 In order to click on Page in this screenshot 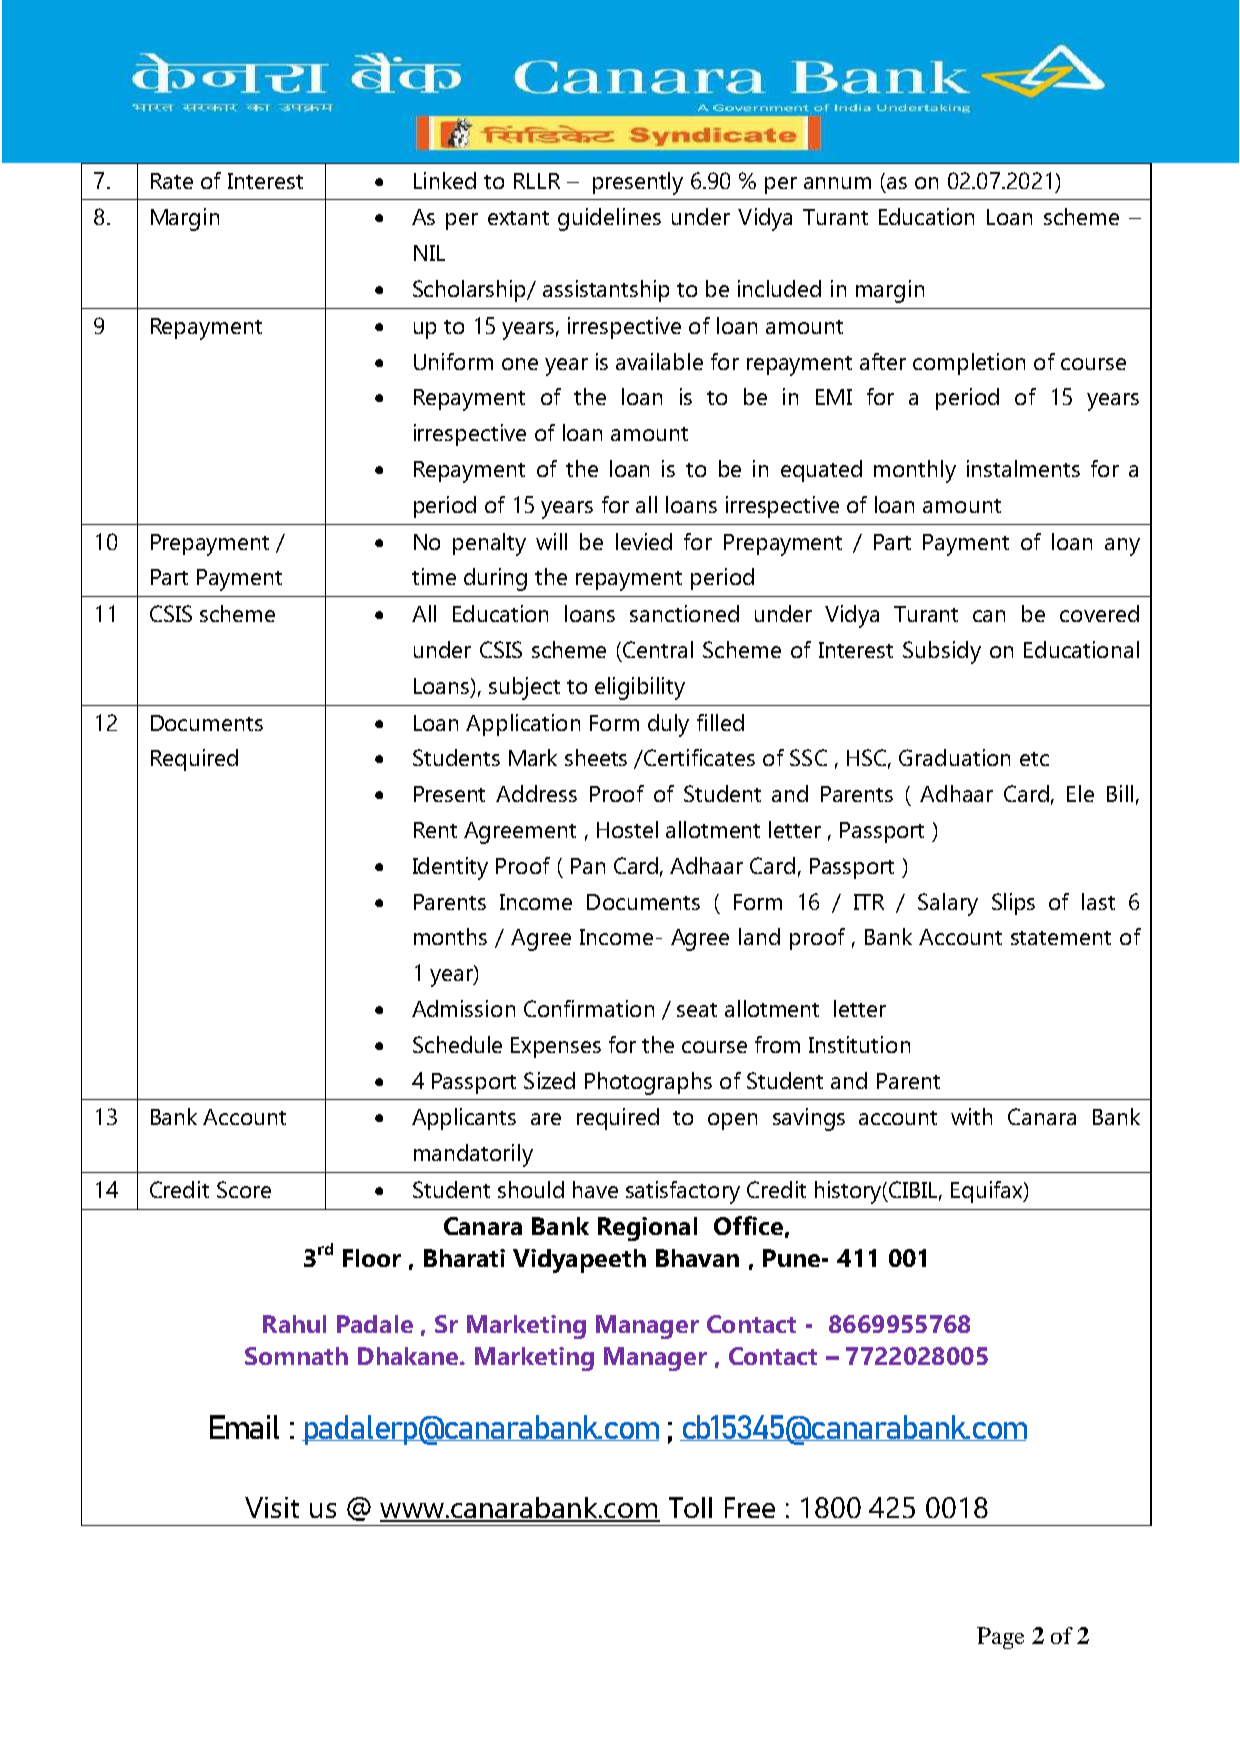, I will do `click(1000, 1638)`.
